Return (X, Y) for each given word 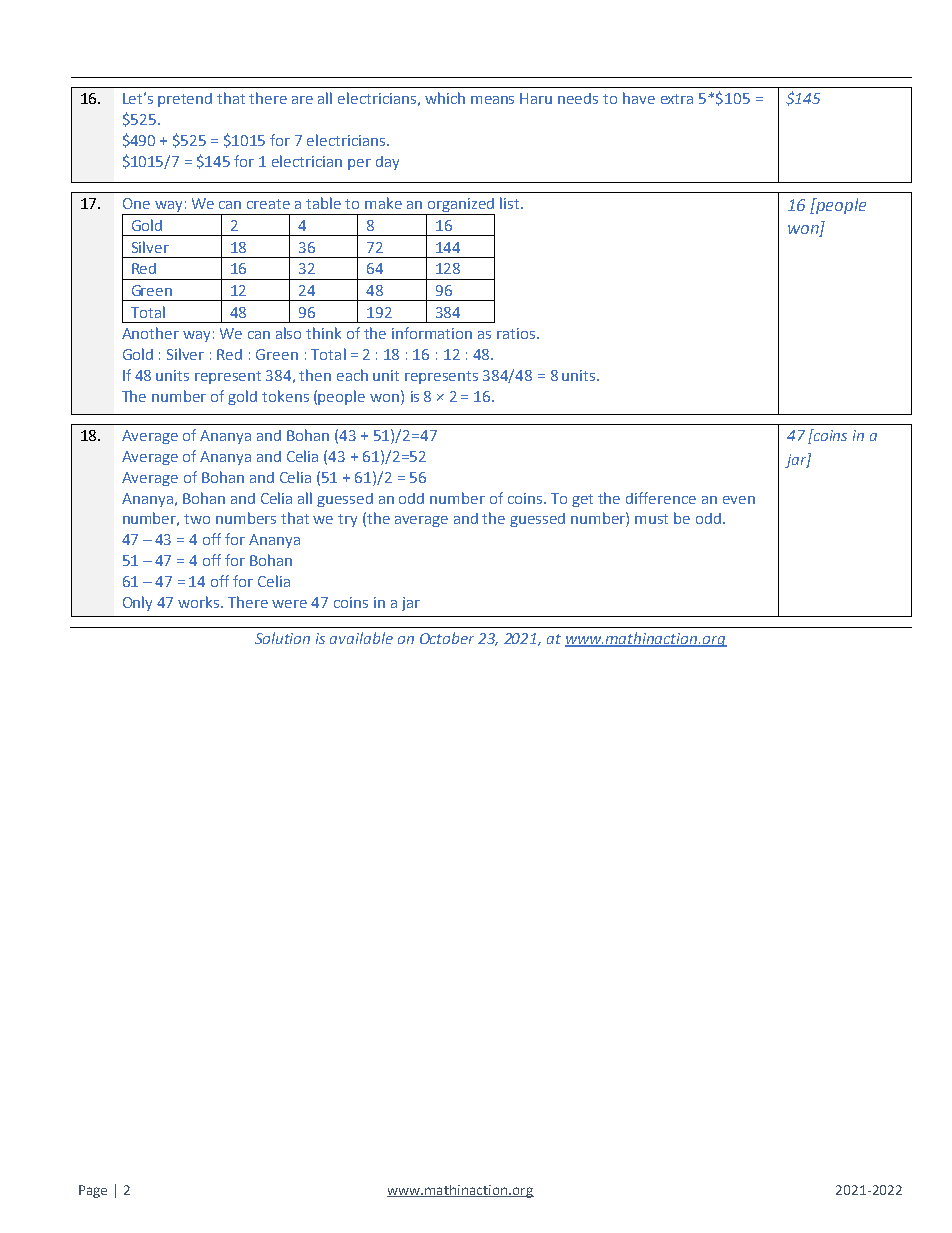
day (387, 163)
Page (93, 1191)
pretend (185, 100)
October (447, 638)
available (361, 638)
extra (677, 99)
